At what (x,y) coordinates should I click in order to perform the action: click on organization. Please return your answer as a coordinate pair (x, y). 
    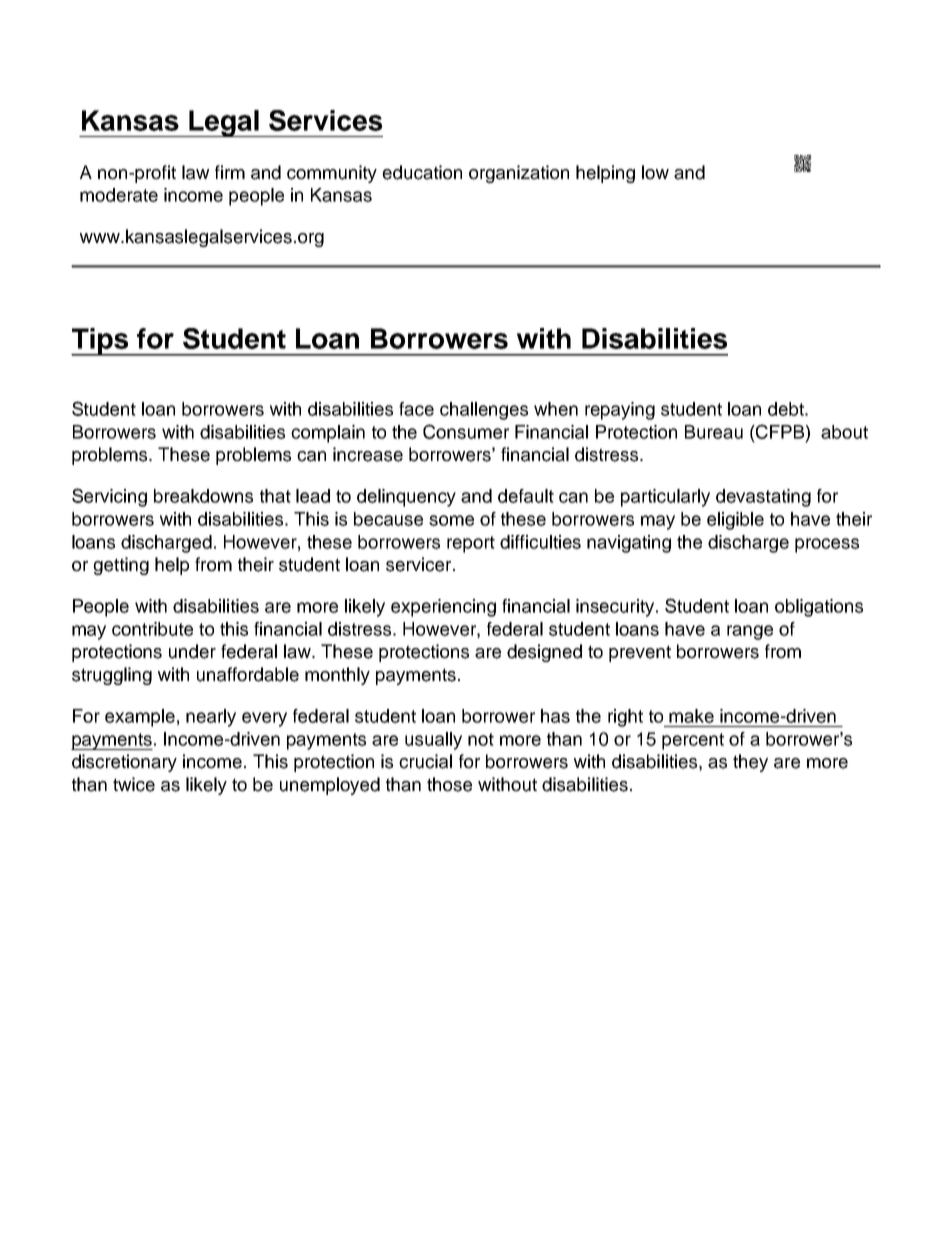
    Looking at the image, I should click on (519, 174).
